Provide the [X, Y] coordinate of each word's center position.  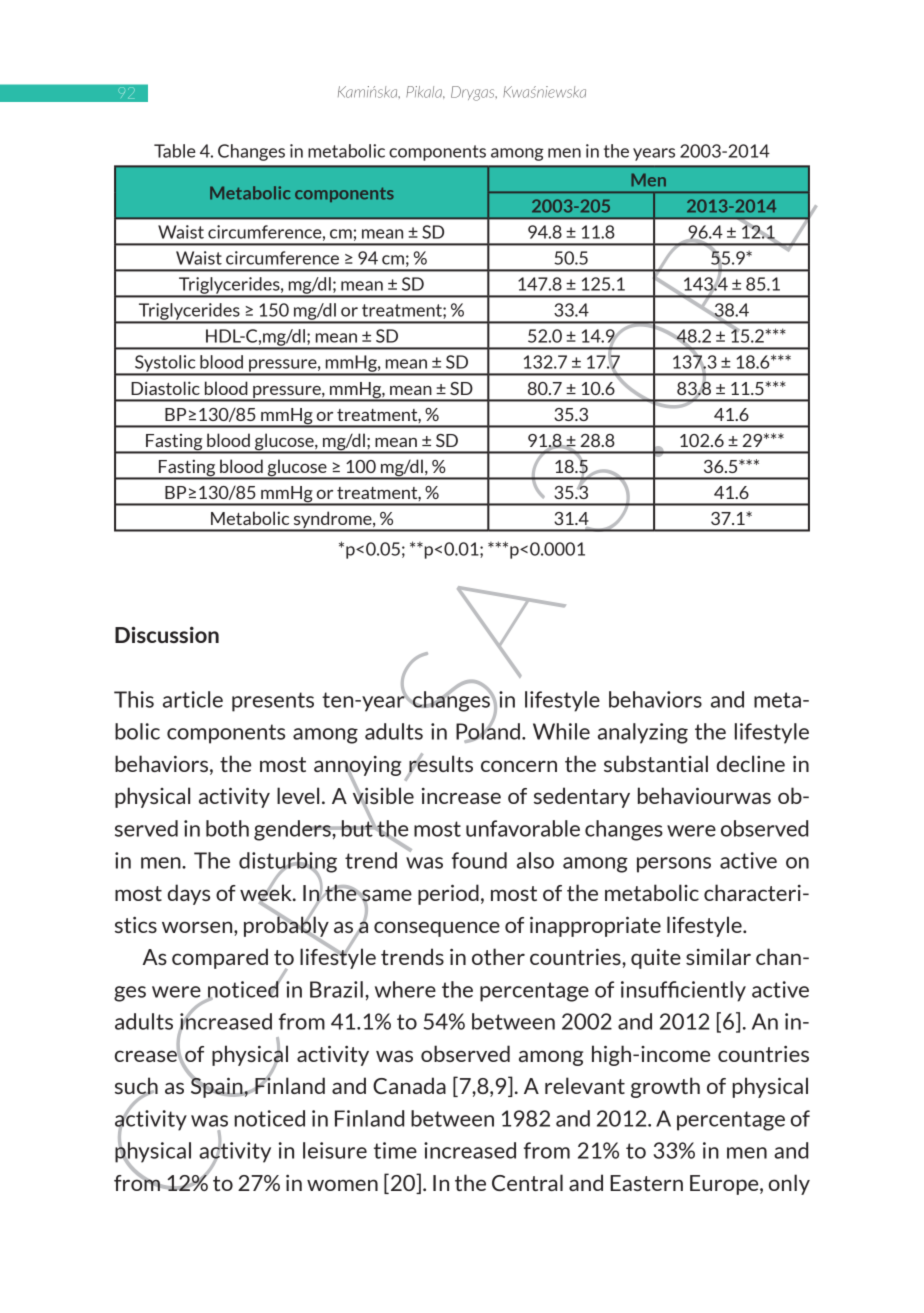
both [227, 828]
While [561, 731]
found [479, 860]
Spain [217, 1086]
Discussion [167, 634]
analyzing [643, 733]
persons [674, 865]
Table [175, 151]
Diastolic [165, 388]
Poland [488, 731]
